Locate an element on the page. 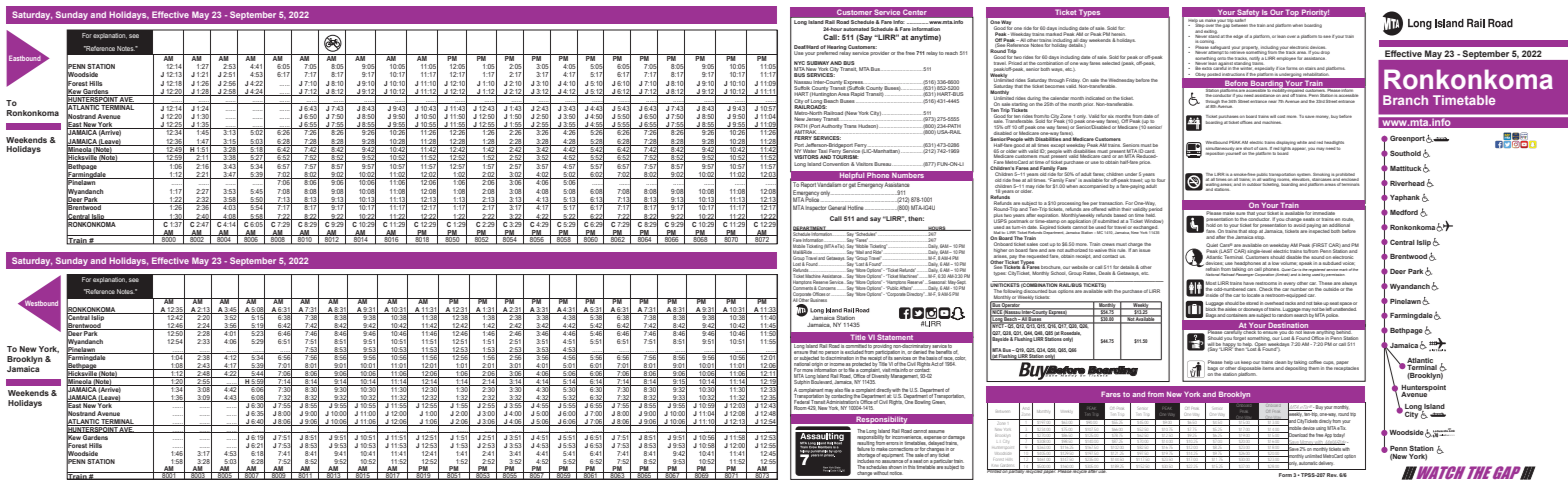 The width and height of the page is (1568, 486). Rev is located at coordinates (1332, 475).
